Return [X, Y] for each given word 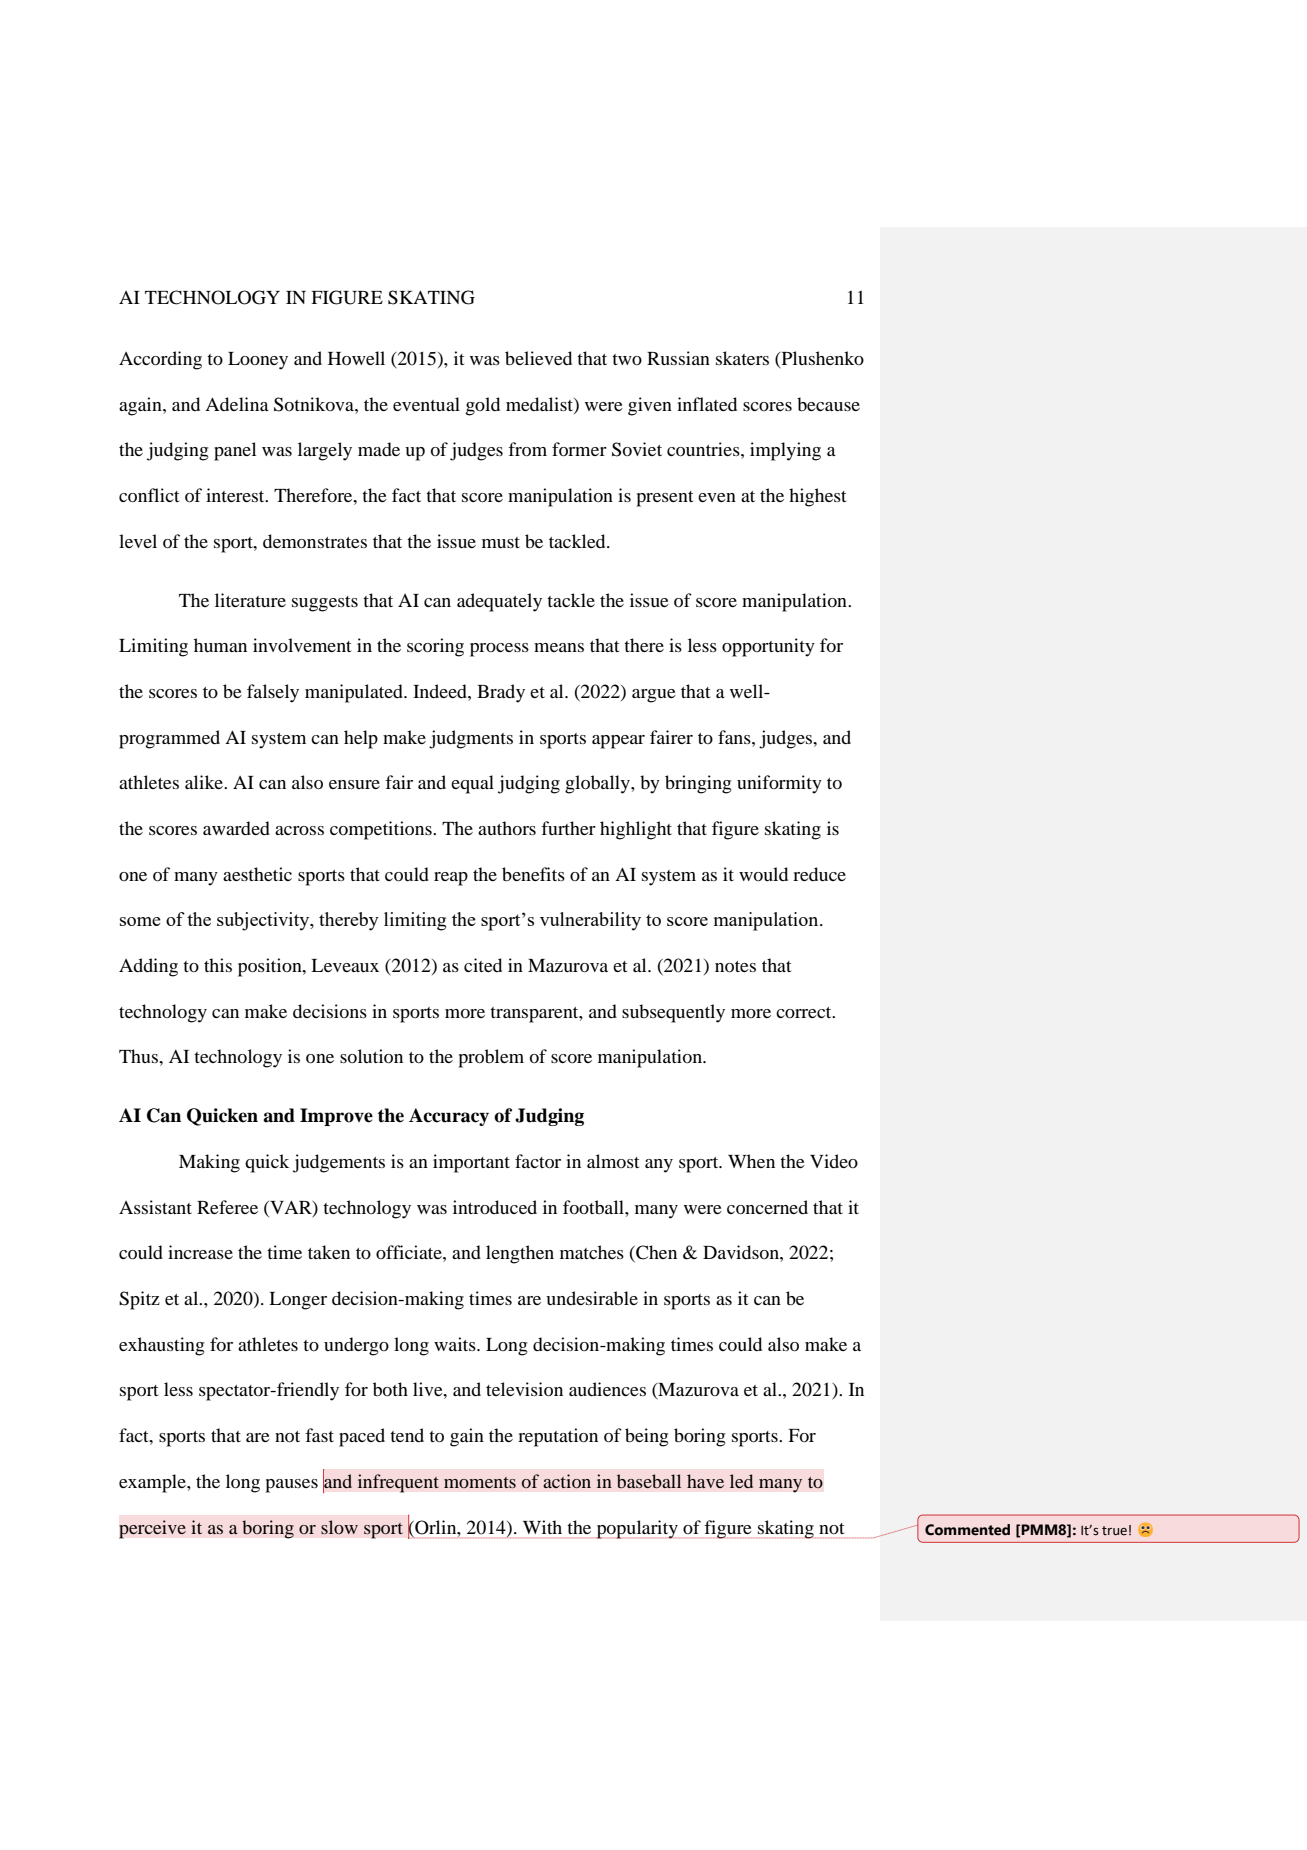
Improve [336, 1117]
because [828, 404]
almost [613, 1161]
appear [618, 742]
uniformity [779, 784]
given [650, 406]
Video [834, 1161]
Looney [258, 361]
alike [205, 782]
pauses [291, 1486]
